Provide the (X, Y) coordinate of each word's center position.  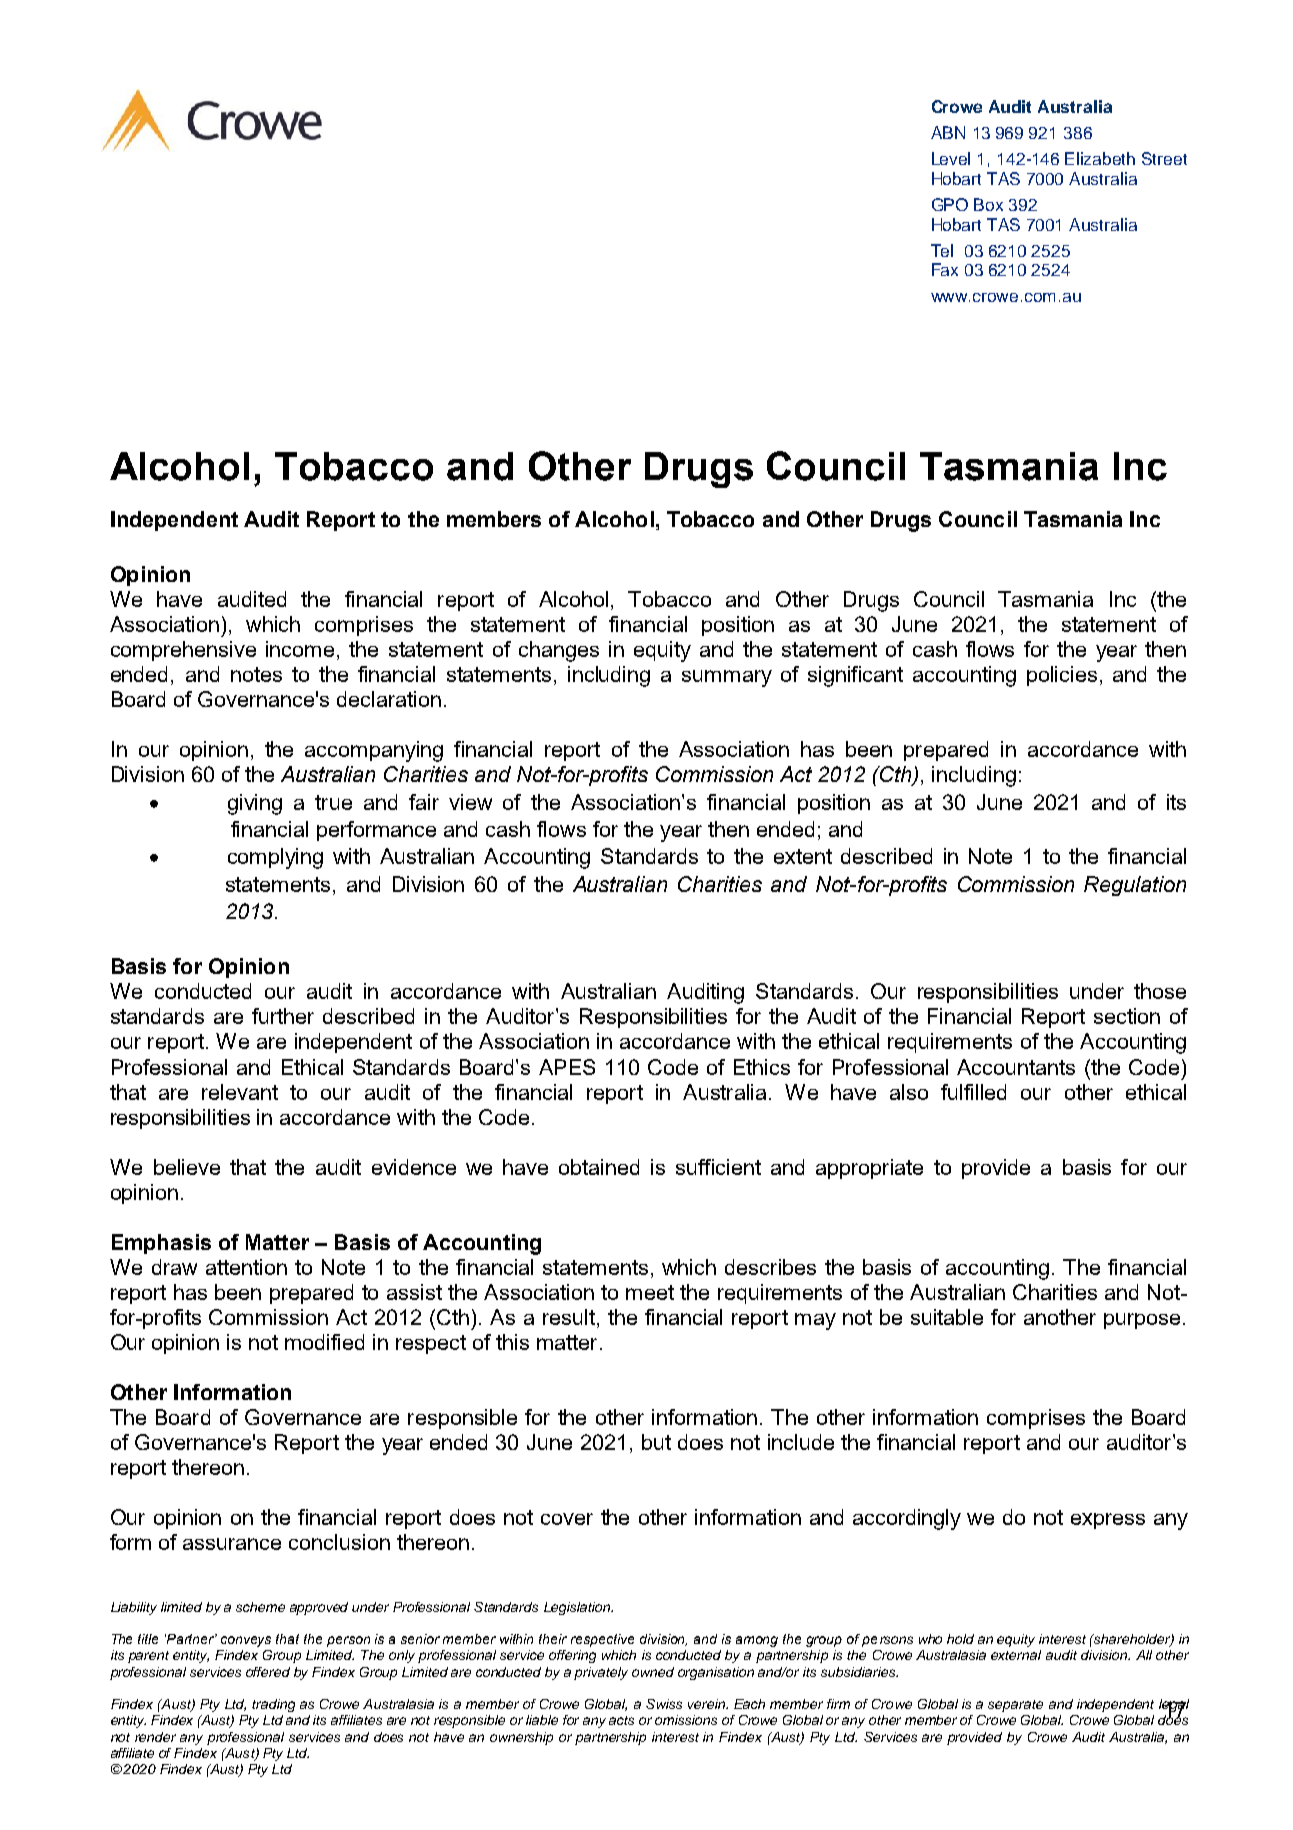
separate (1015, 1706)
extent (803, 856)
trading (273, 1705)
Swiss (664, 1704)
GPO (950, 204)
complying (275, 858)
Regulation (1135, 886)
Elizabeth (1100, 158)
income (300, 649)
